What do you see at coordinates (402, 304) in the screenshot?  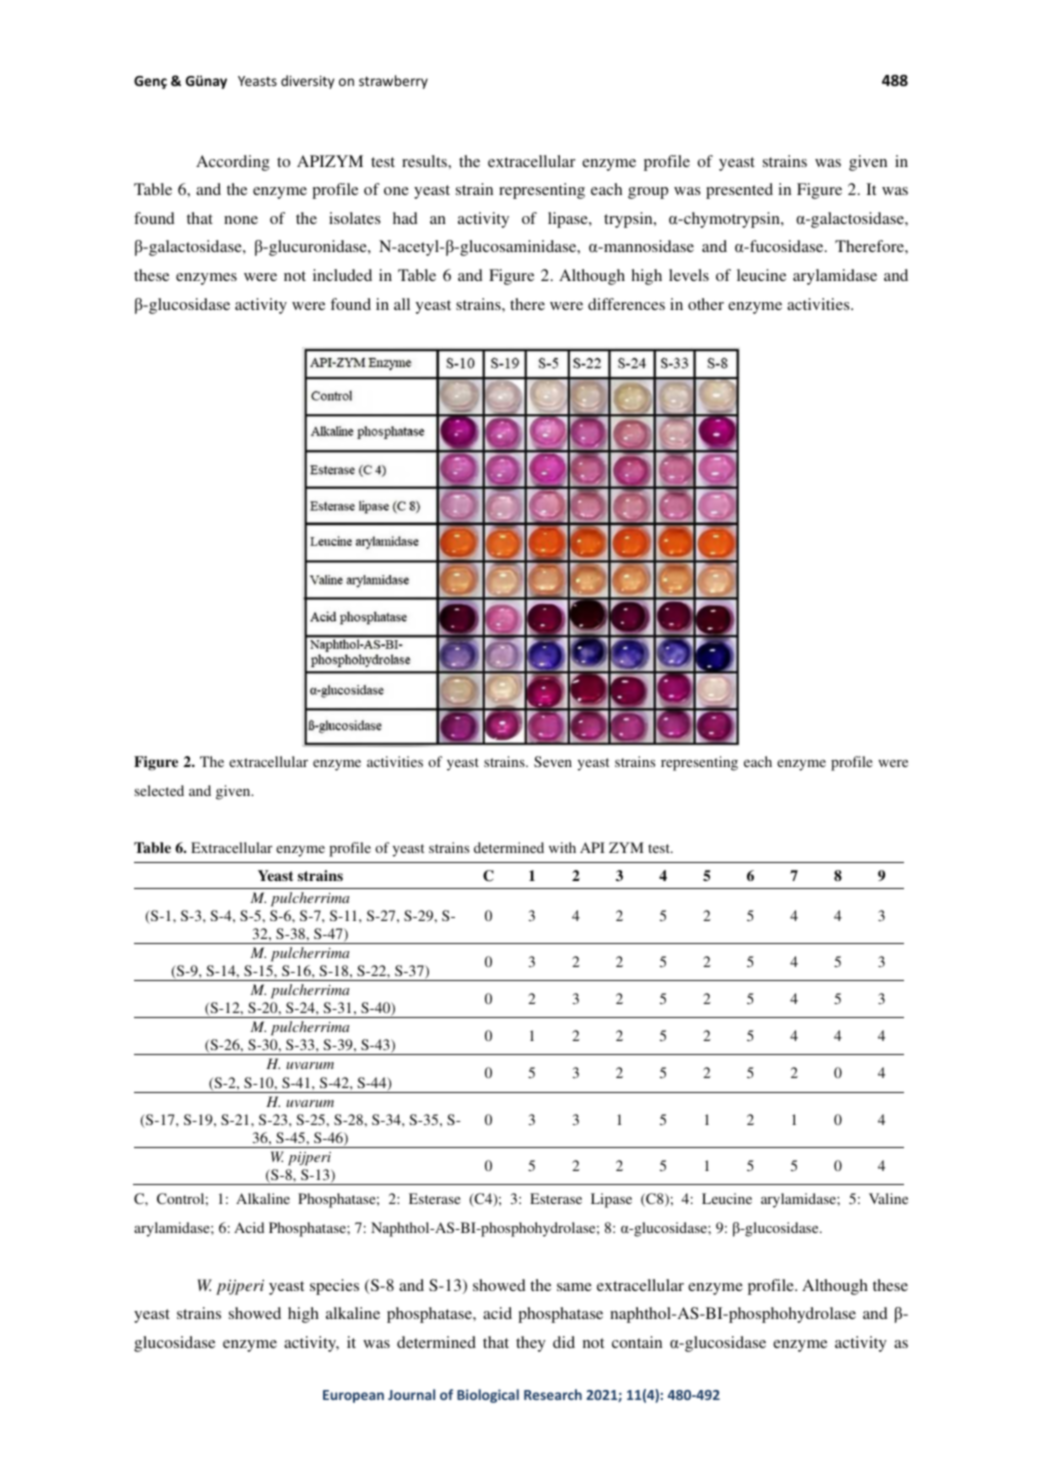 I see `all` at bounding box center [402, 304].
